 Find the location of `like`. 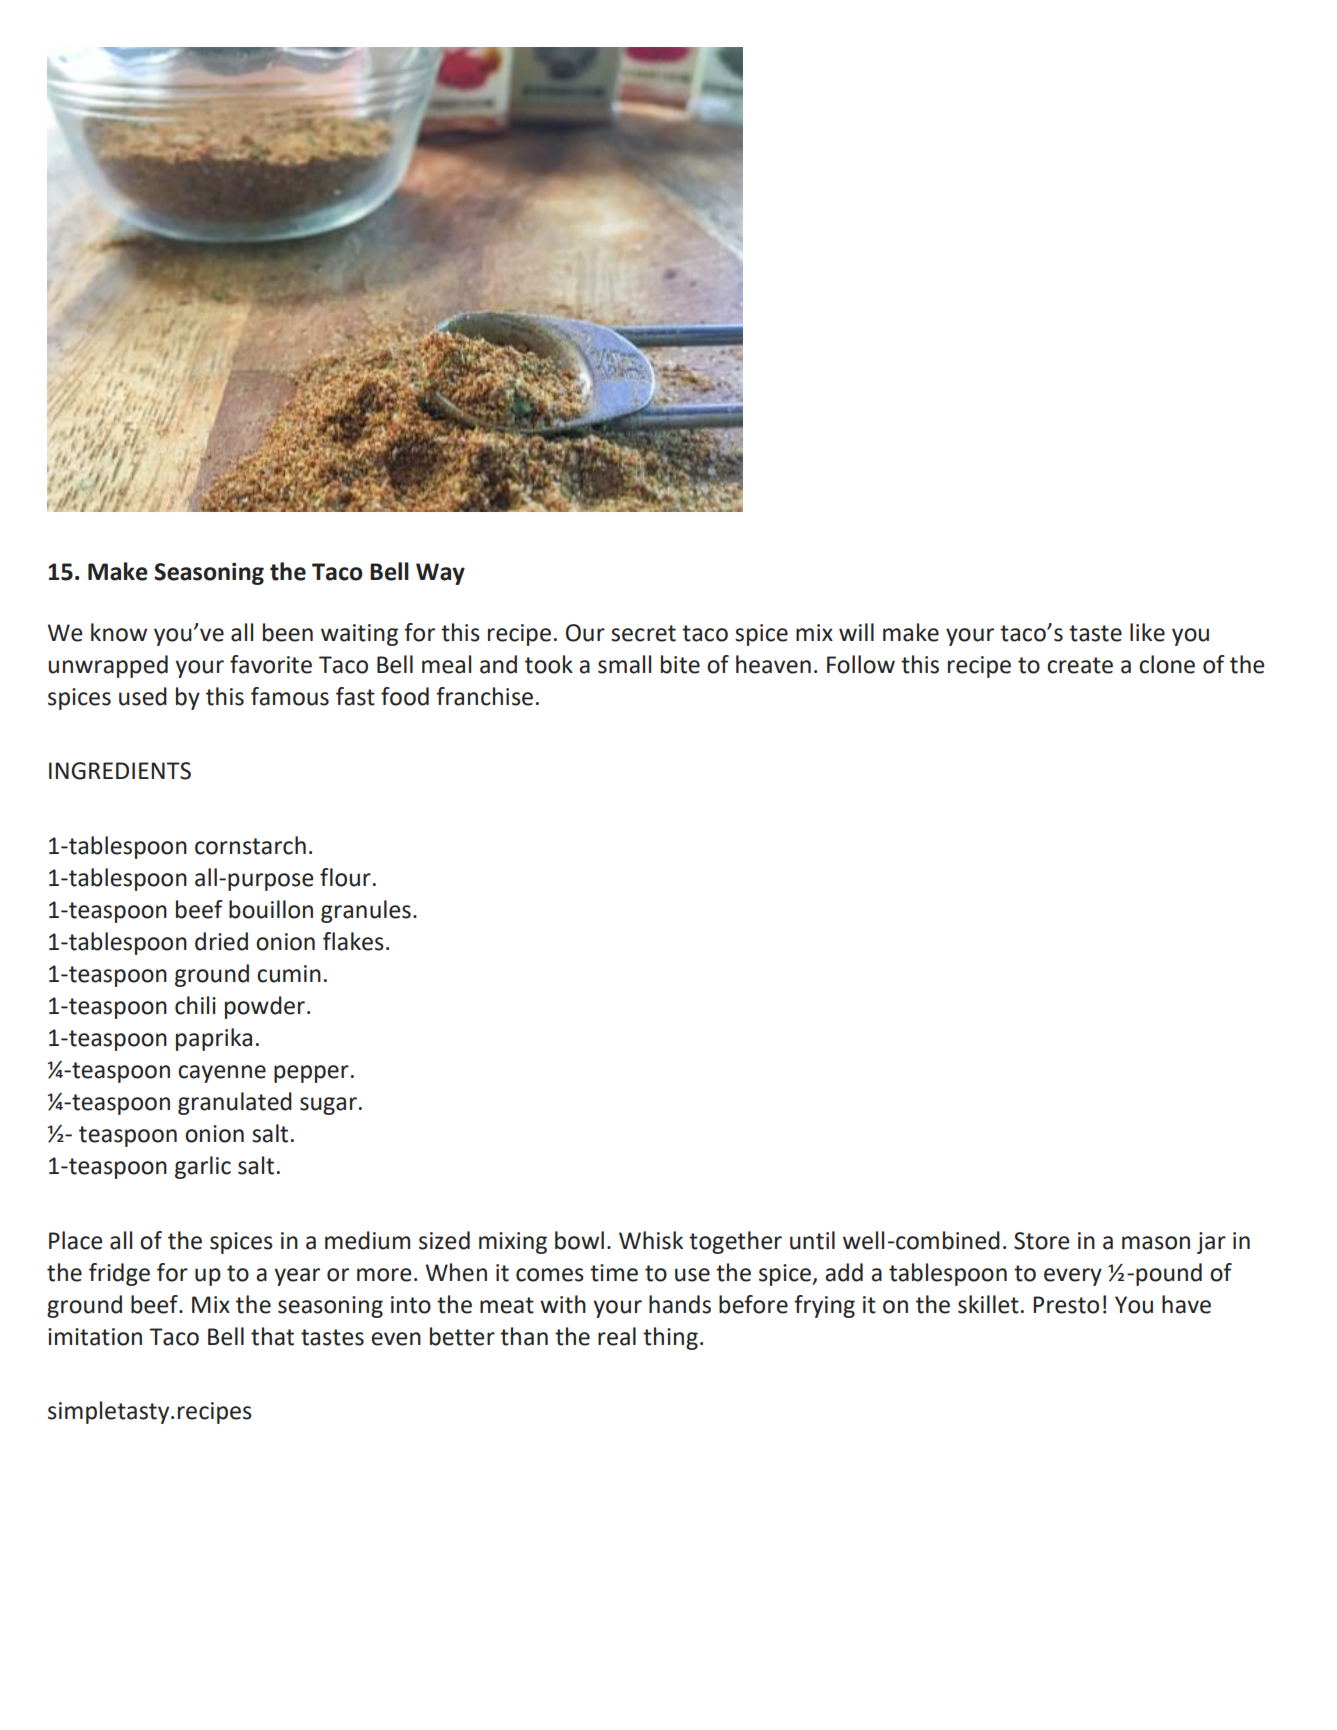

like is located at coordinates (1147, 632).
